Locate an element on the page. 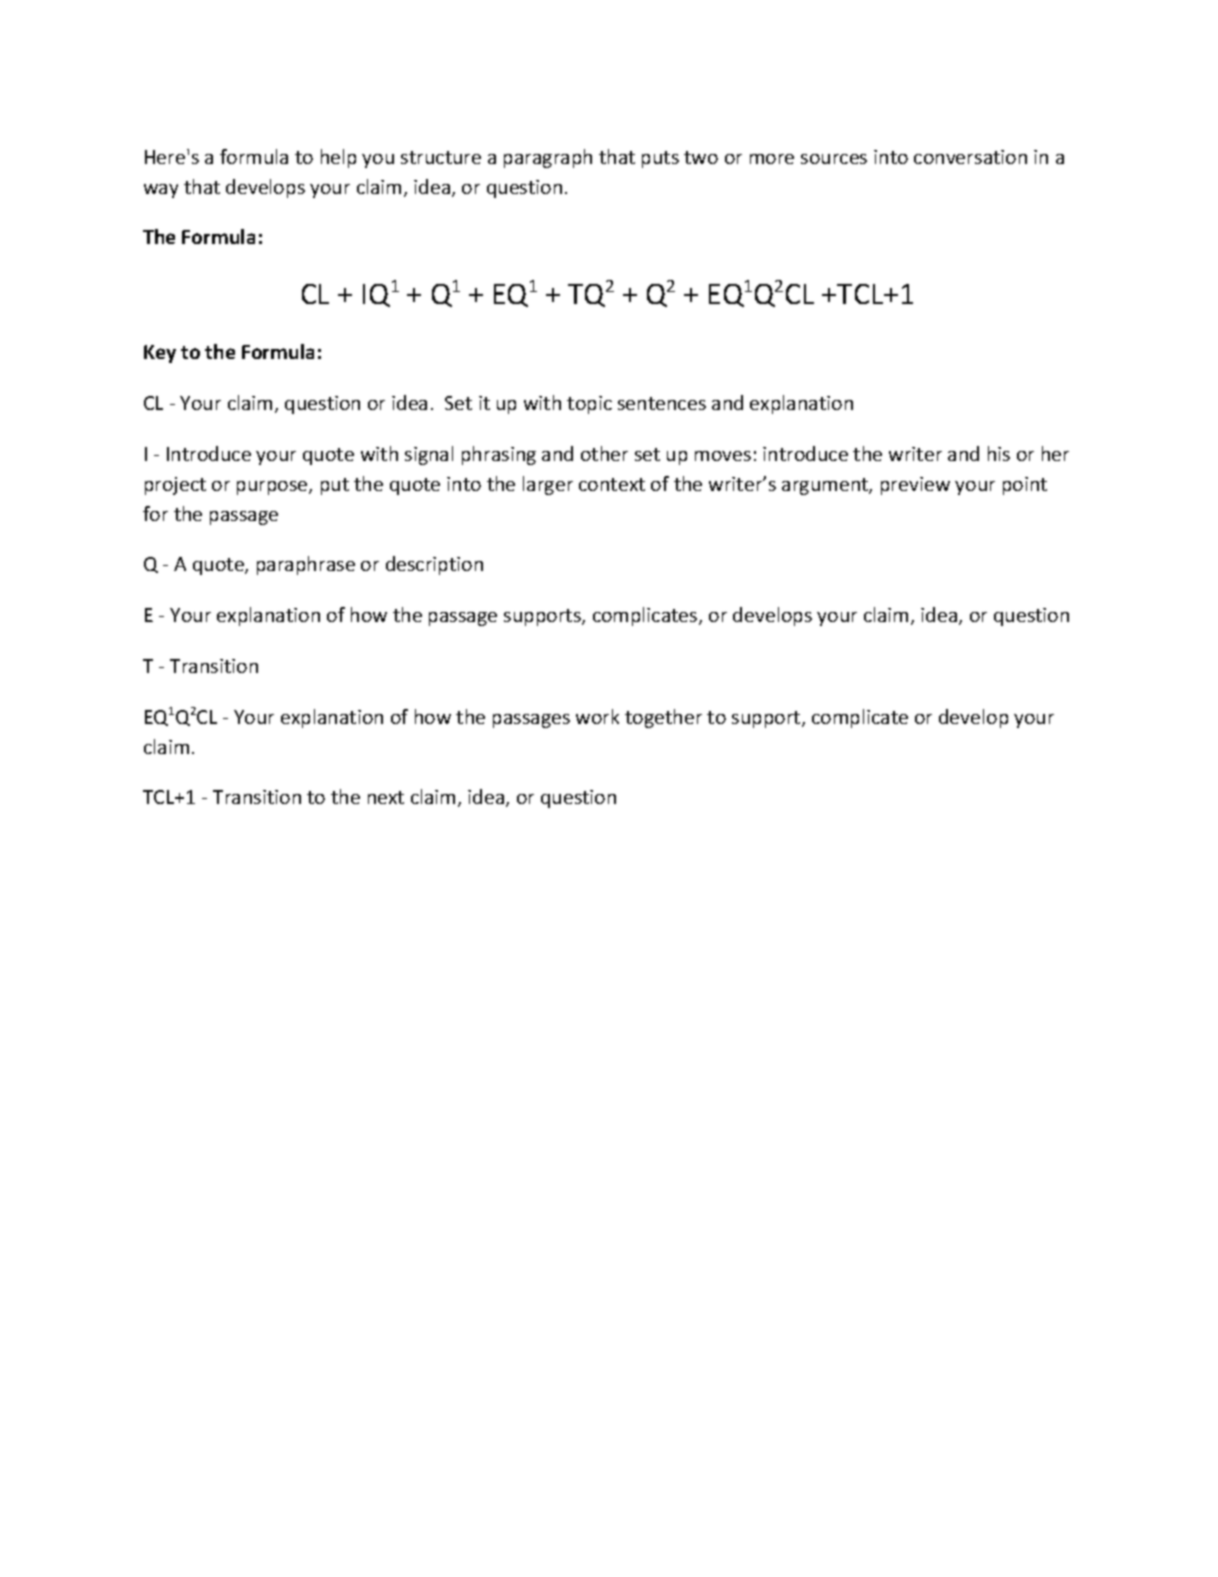  next is located at coordinates (386, 797).
